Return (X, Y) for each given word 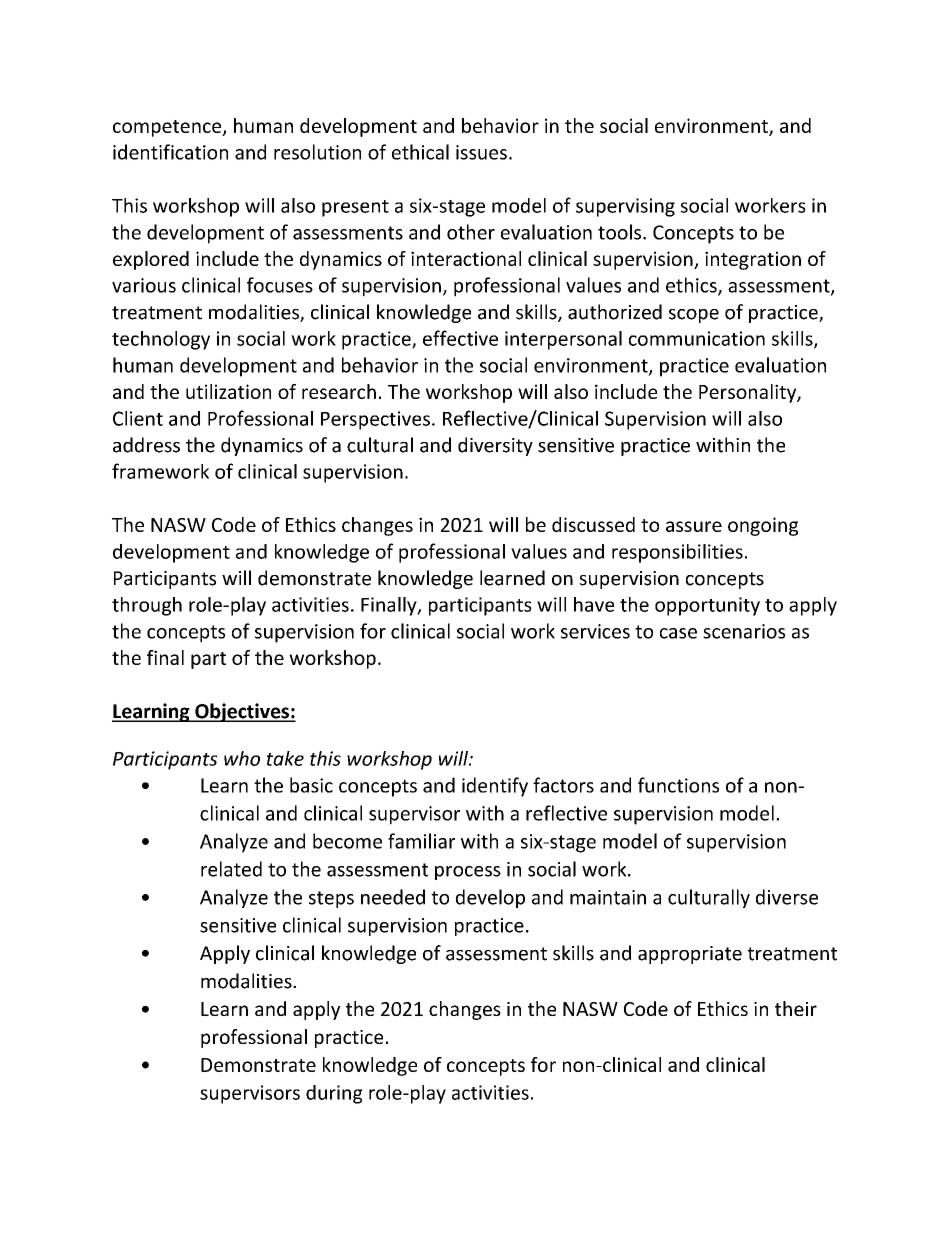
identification (170, 152)
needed (393, 897)
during (334, 1094)
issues (481, 152)
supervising (625, 207)
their (796, 1008)
